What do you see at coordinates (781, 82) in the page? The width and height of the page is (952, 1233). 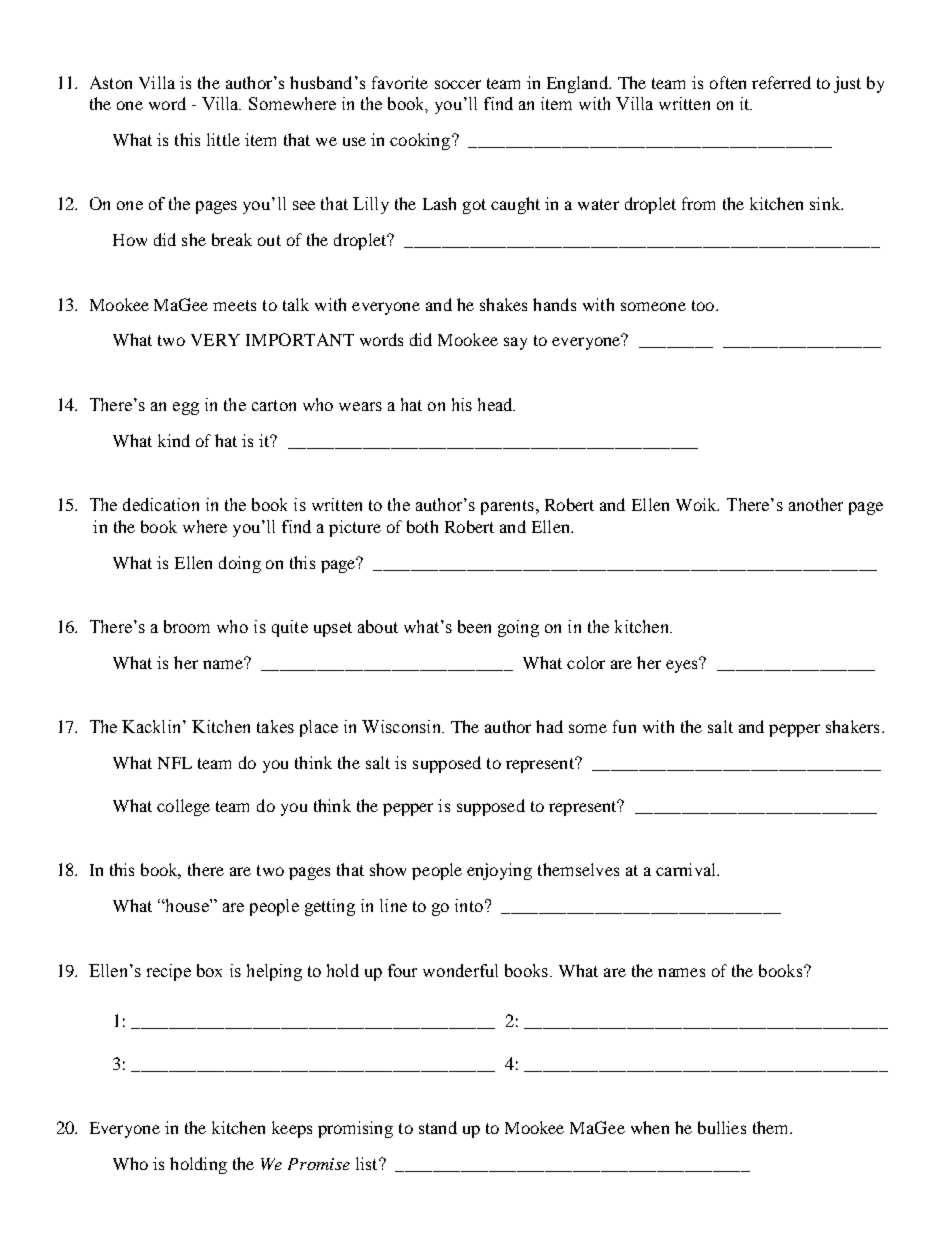 I see `referred` at bounding box center [781, 82].
